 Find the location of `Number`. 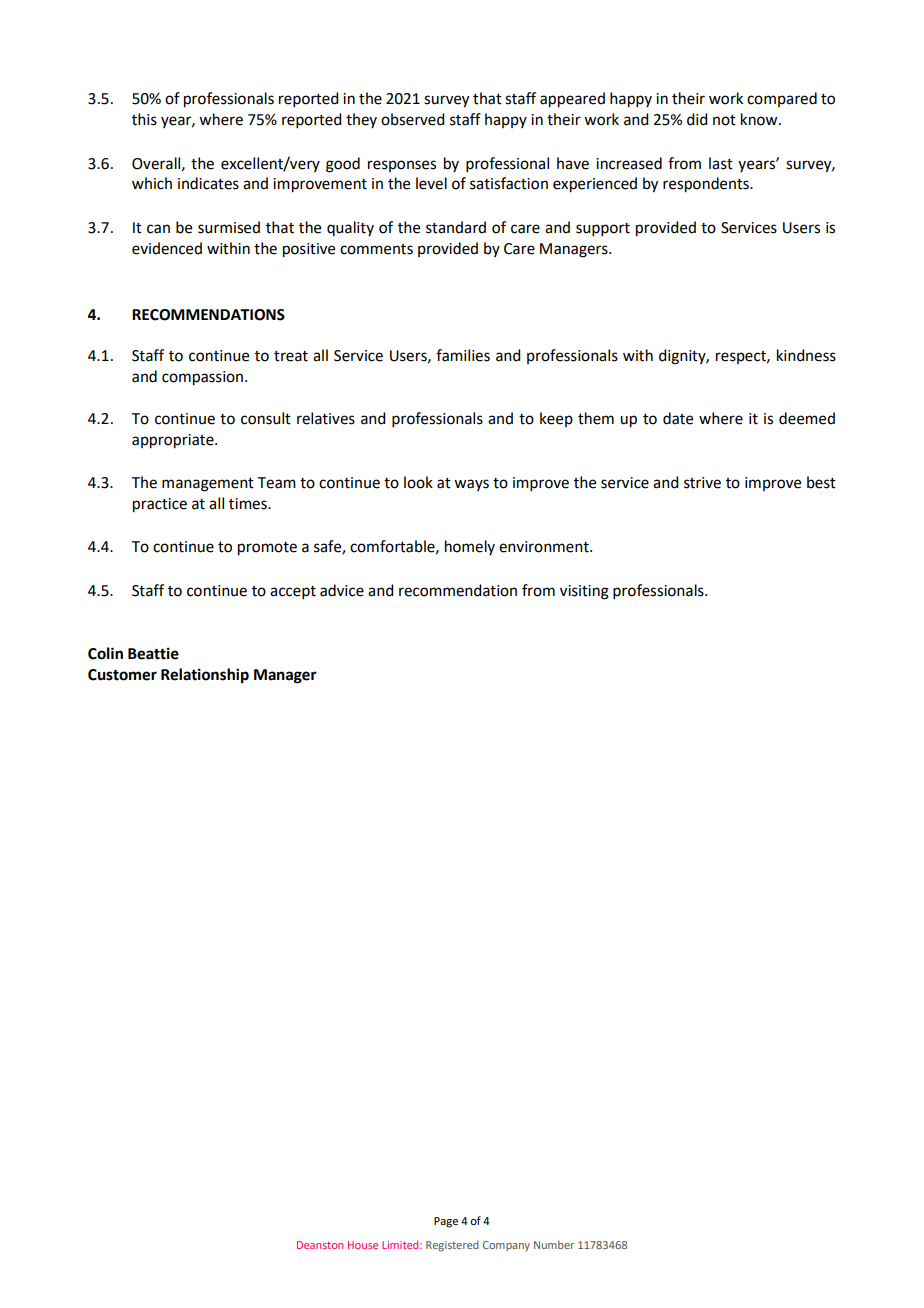

Number is located at coordinates (554, 1245).
